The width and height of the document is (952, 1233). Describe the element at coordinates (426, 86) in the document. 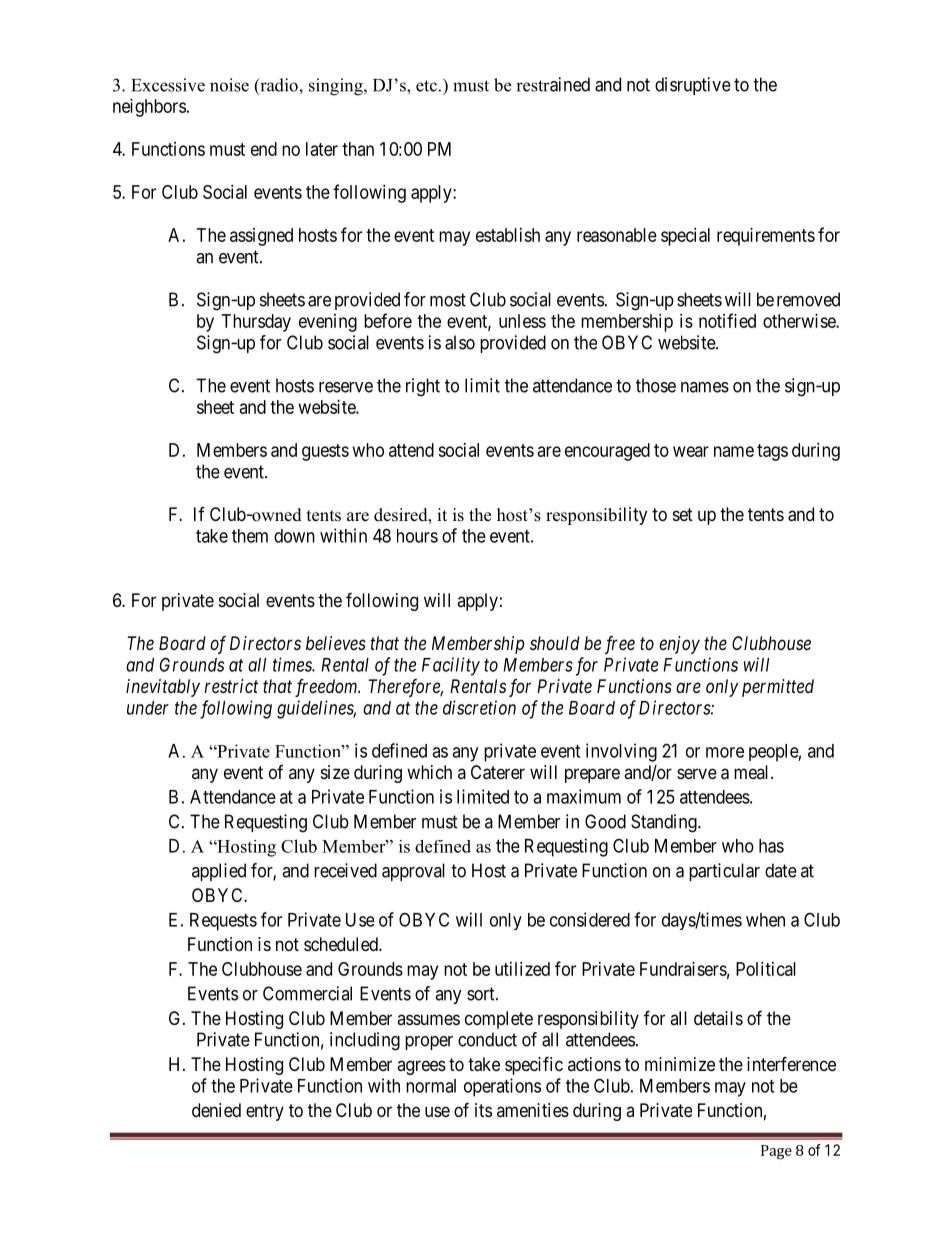

I see `etc` at that location.
